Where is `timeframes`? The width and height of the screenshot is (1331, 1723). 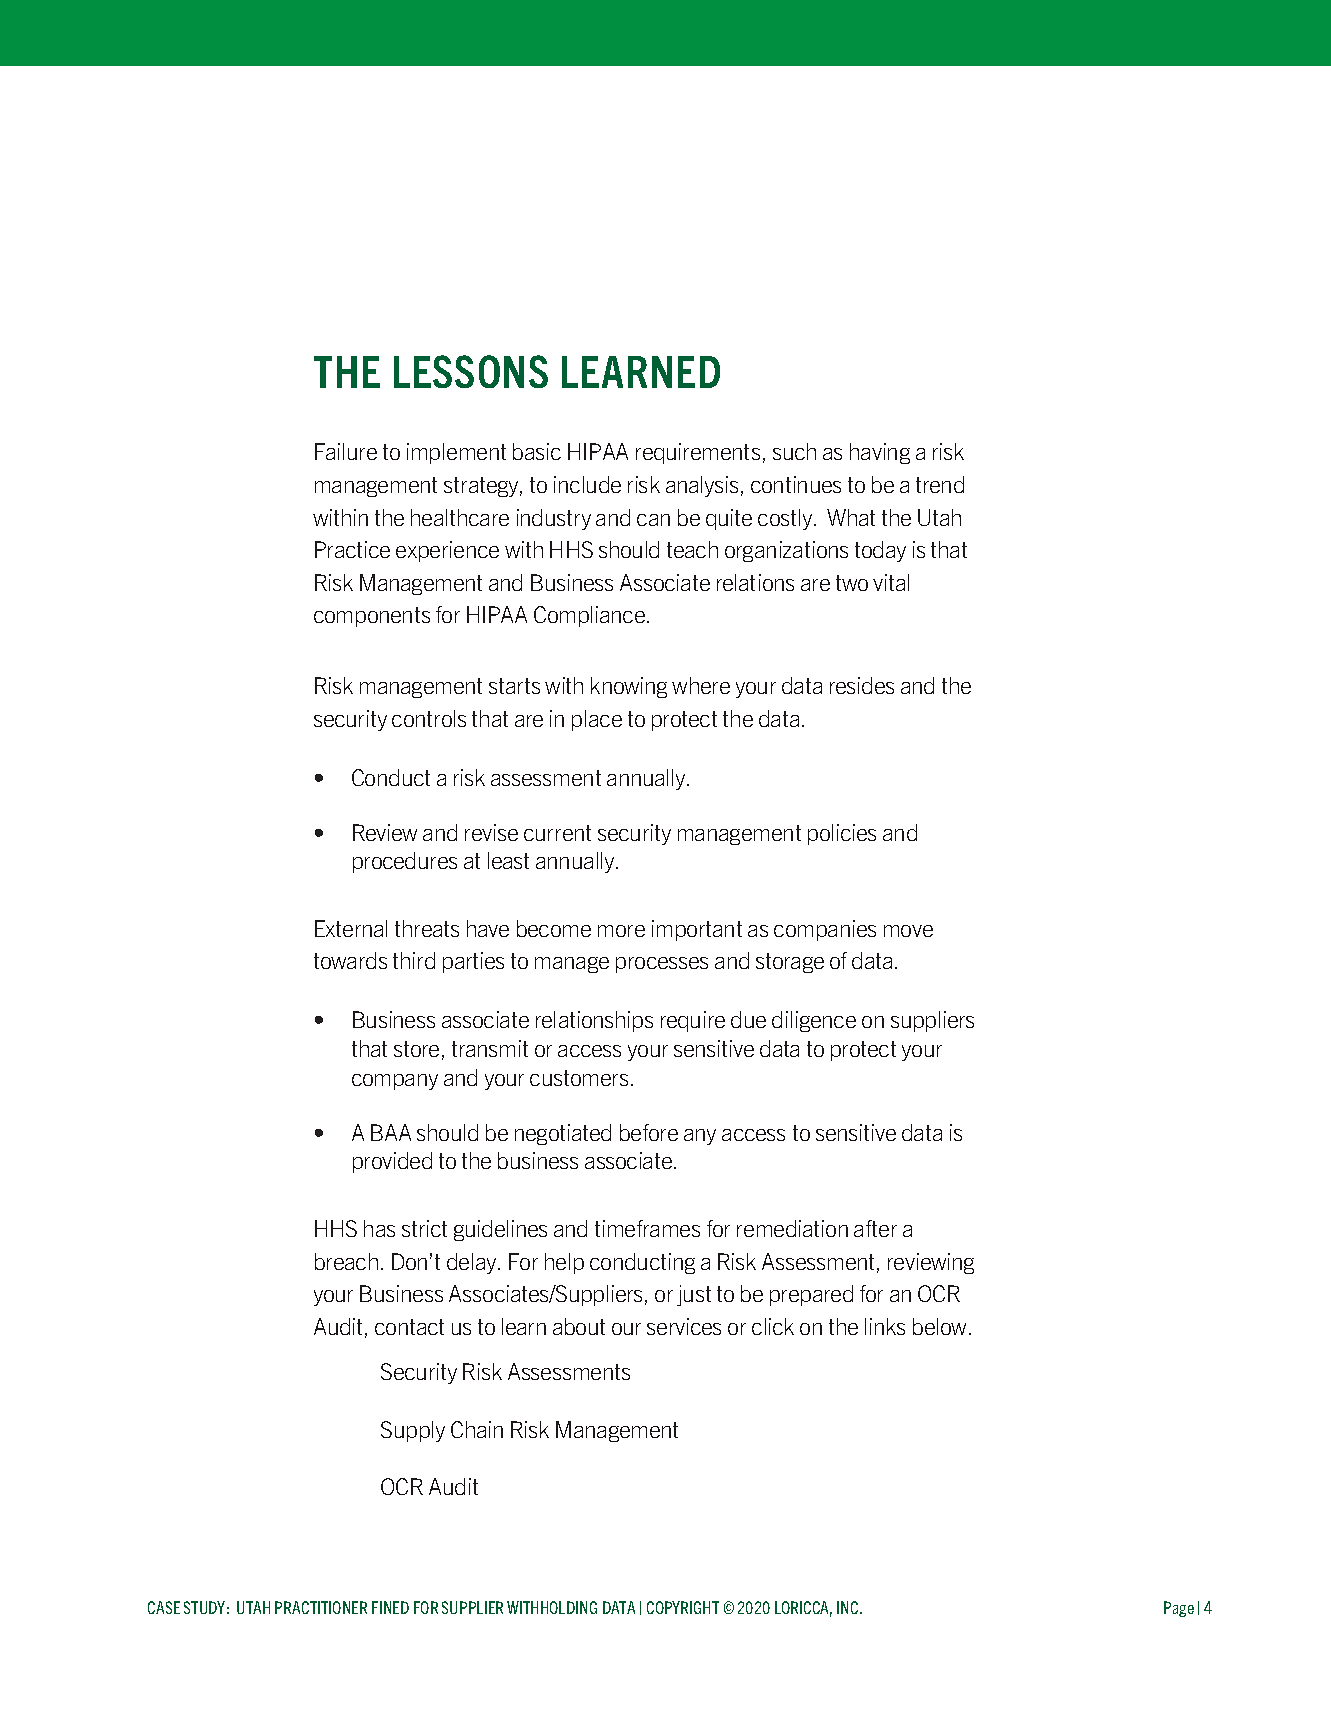
timeframes is located at coordinates (647, 1228).
